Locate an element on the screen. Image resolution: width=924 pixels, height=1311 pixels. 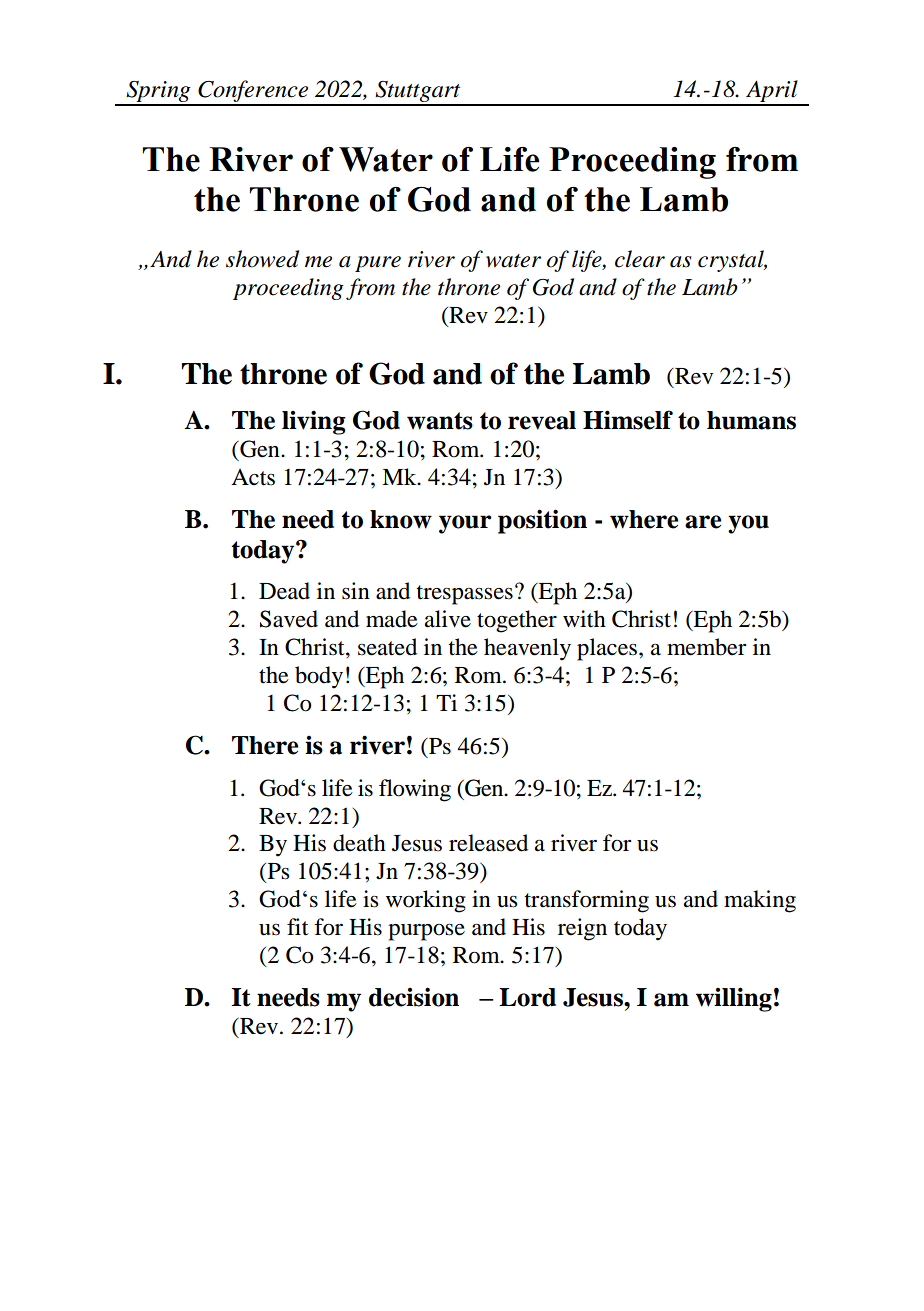
fit is located at coordinates (298, 927).
